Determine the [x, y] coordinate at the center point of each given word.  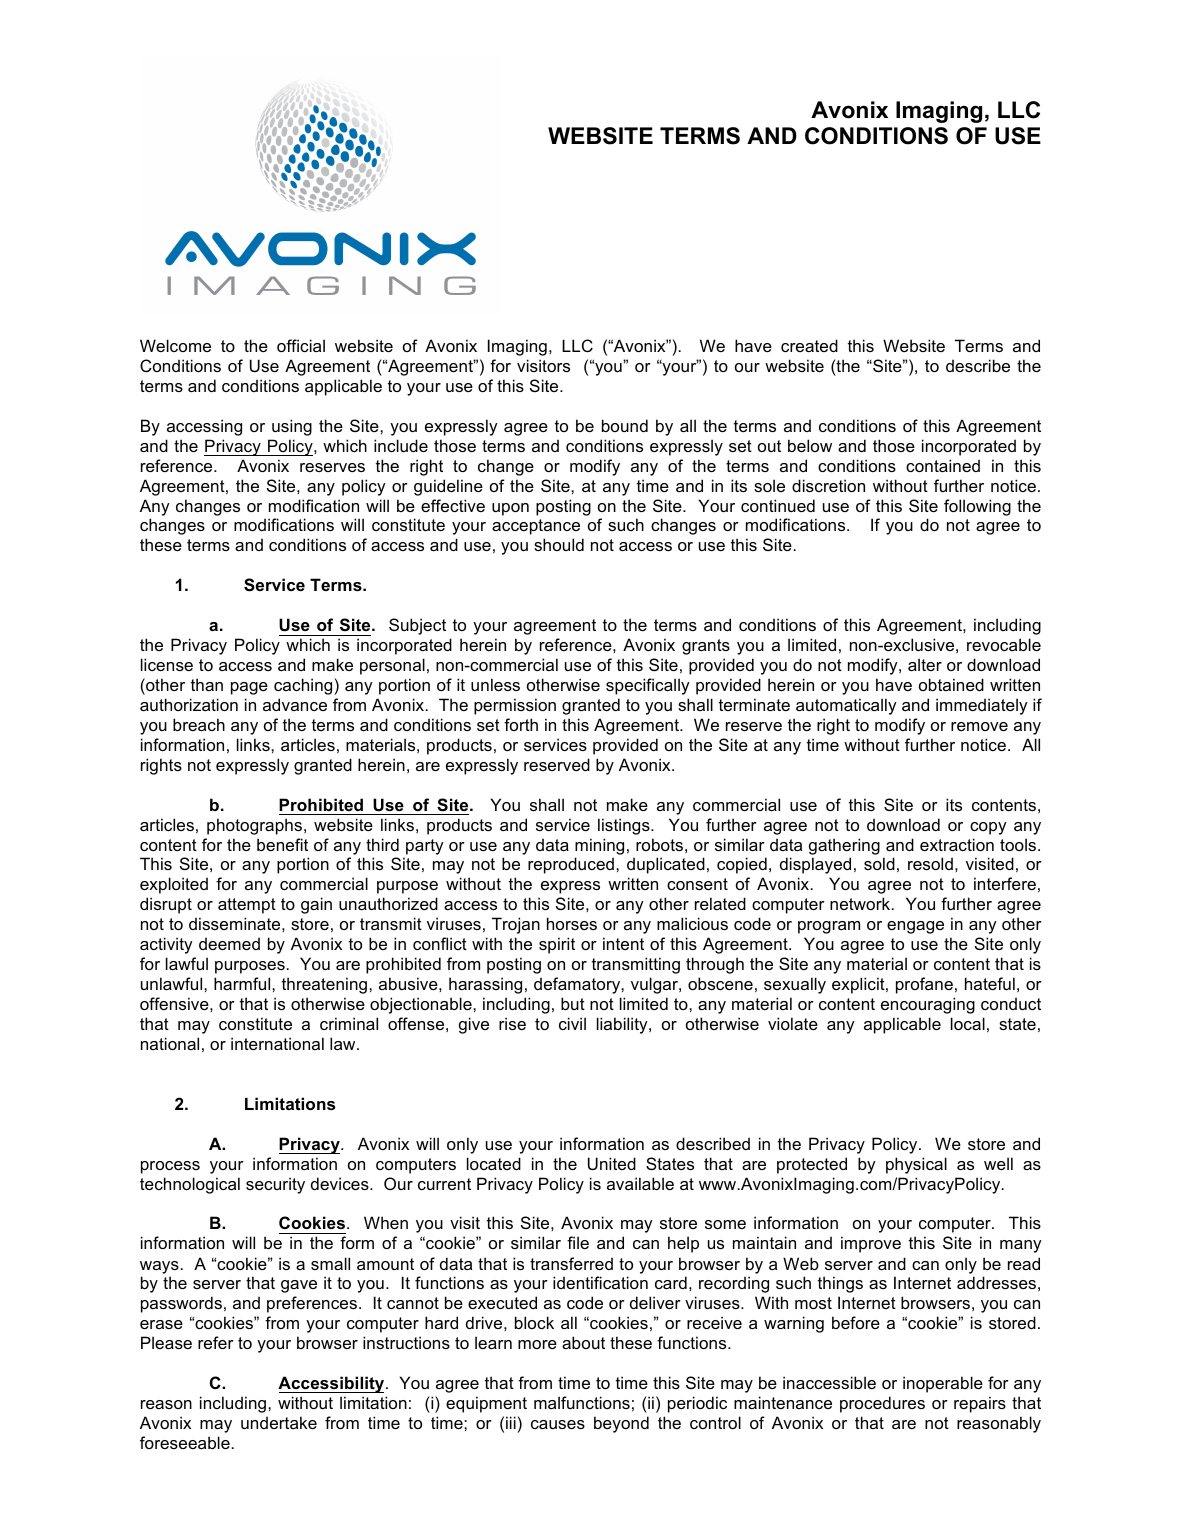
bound [625, 425]
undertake [279, 1422]
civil [572, 1023]
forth [521, 724]
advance [295, 704]
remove [979, 726]
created [809, 345]
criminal [349, 1023]
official [301, 345]
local [968, 1023]
